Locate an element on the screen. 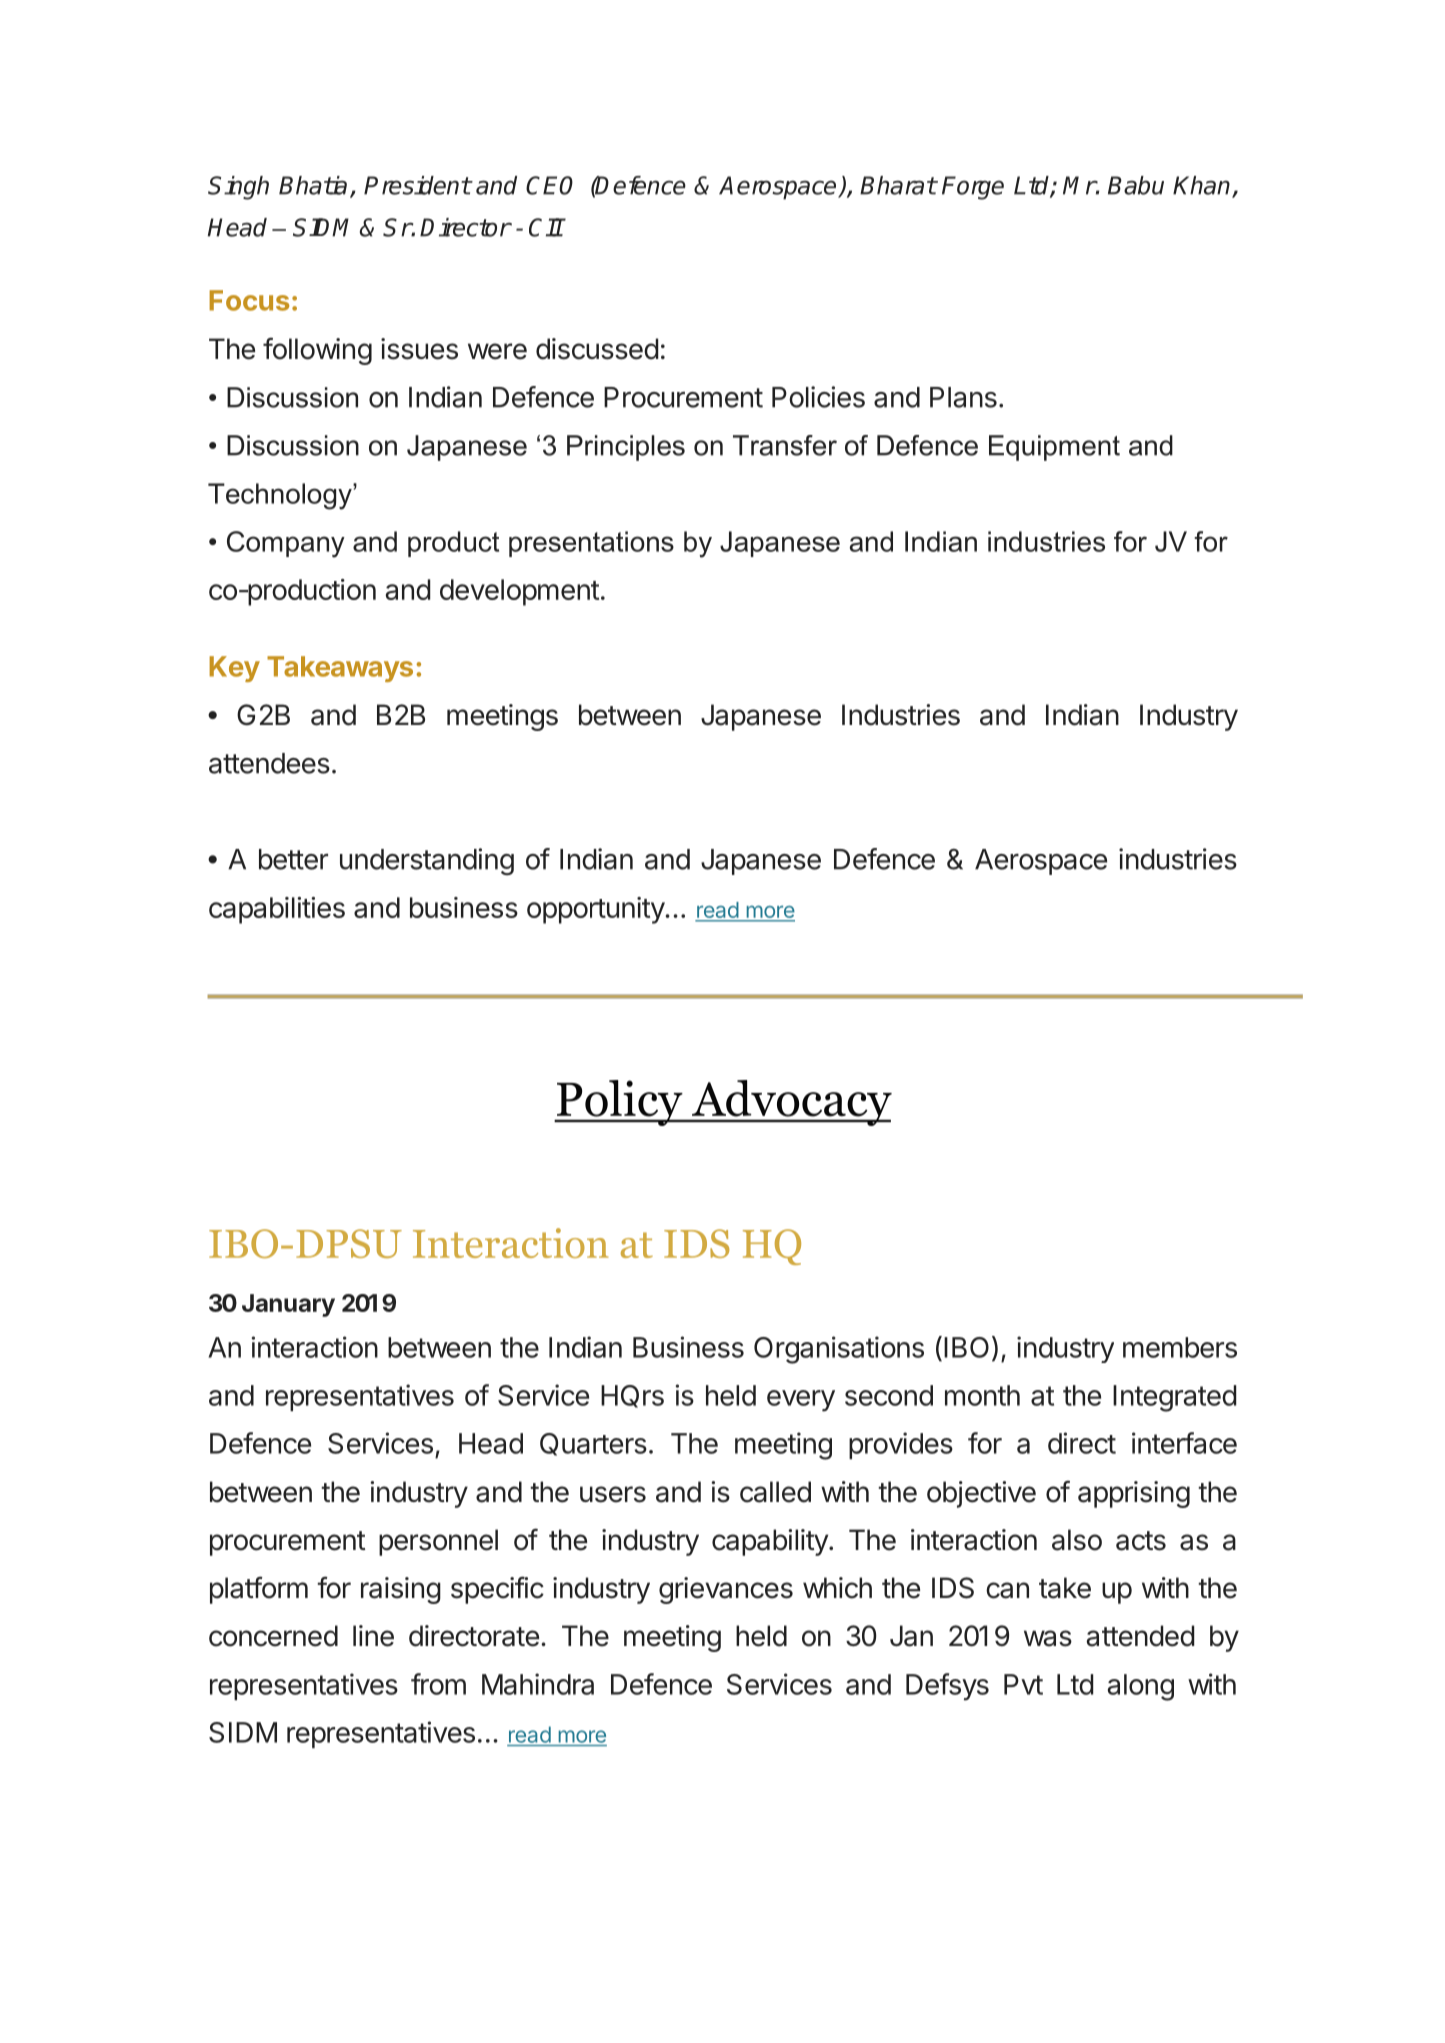 This screenshot has width=1445, height=2043. Organisations is located at coordinates (839, 1350).
